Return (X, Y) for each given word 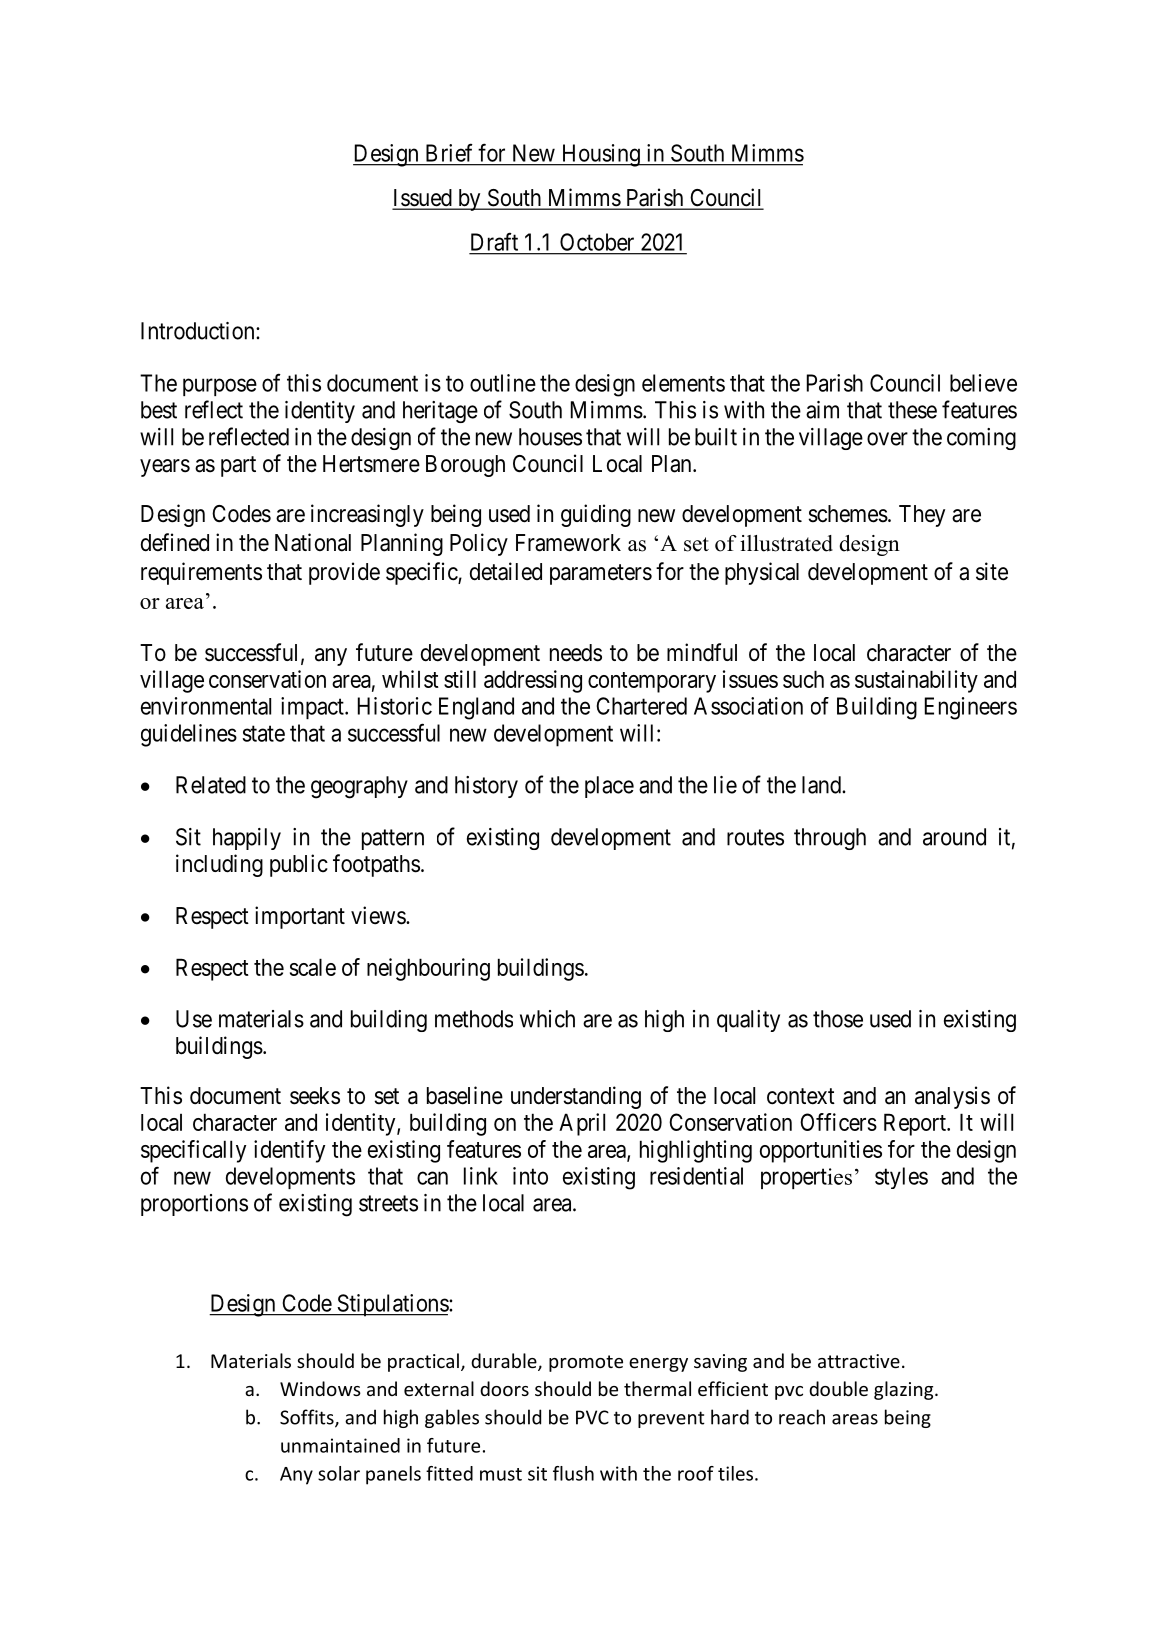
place (609, 787)
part (238, 466)
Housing (600, 155)
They (922, 516)
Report (916, 1124)
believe (983, 383)
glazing (905, 1390)
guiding (596, 515)
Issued (423, 199)
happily (247, 839)
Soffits (308, 1418)
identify (289, 1151)
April (582, 1124)
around (954, 837)
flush (573, 1473)
